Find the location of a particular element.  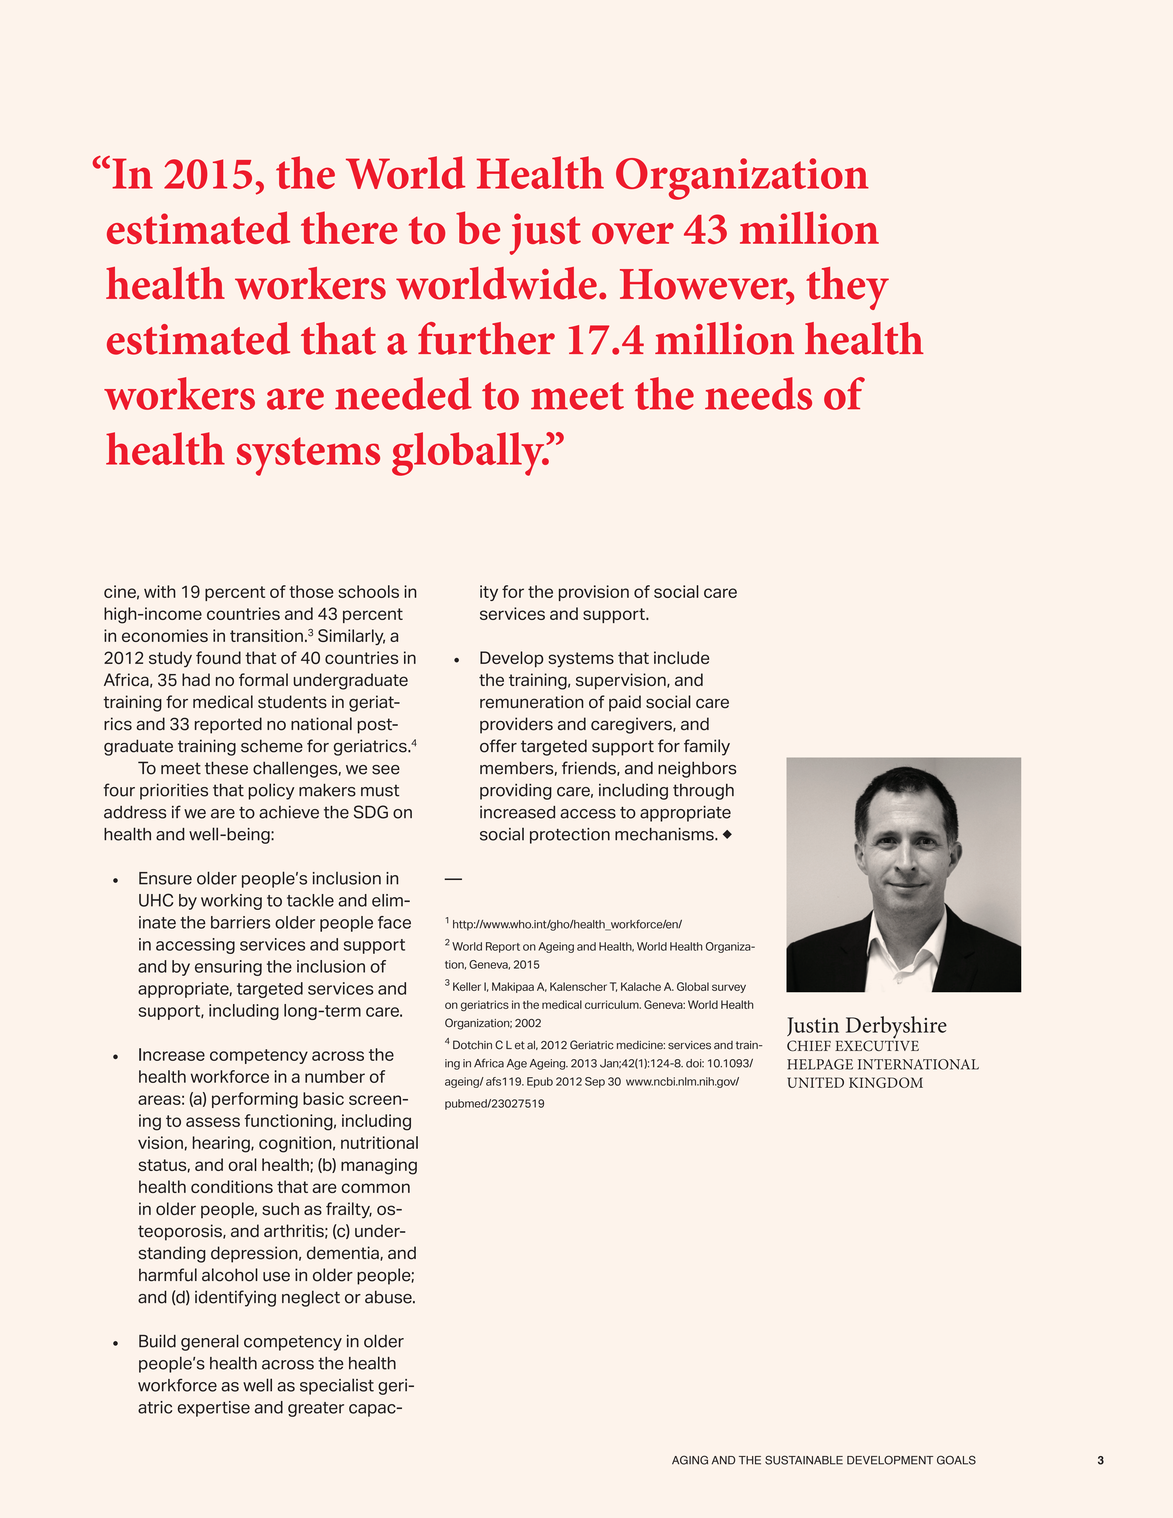

Ensure is located at coordinates (165, 878).
